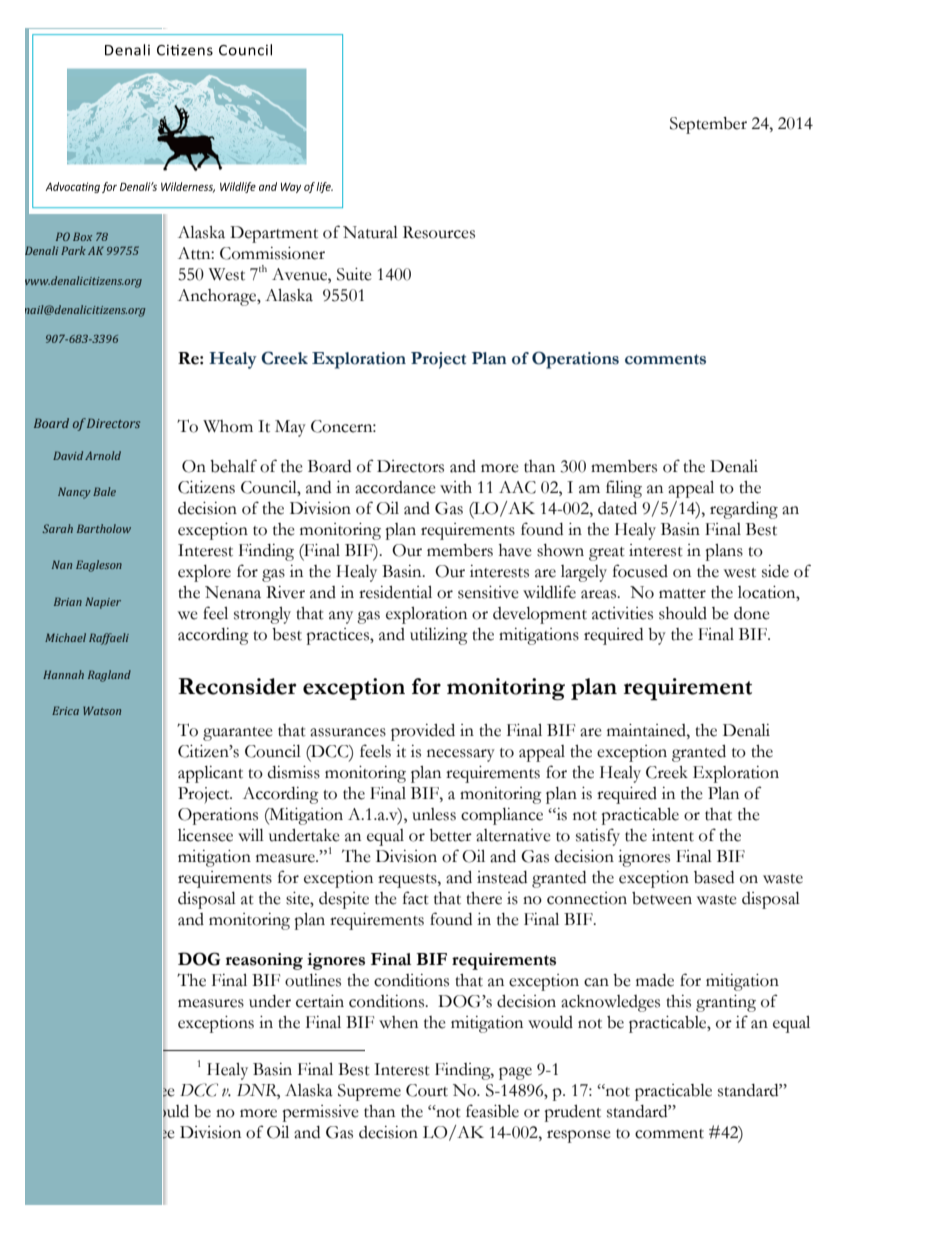  What do you see at coordinates (673, 835) in the image?
I see `intent` at bounding box center [673, 835].
